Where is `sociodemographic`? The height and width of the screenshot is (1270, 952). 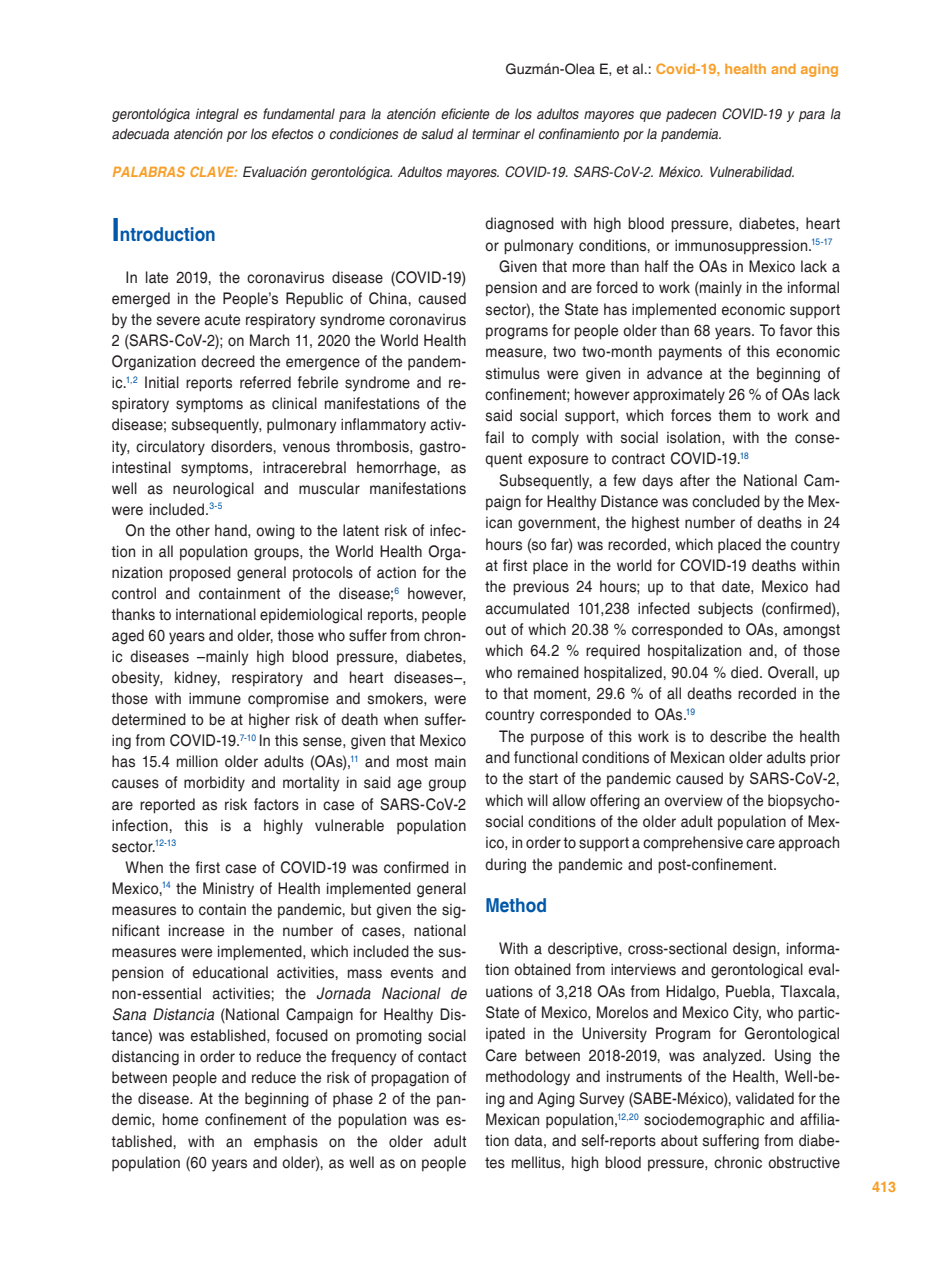
sociodemographic is located at coordinates (704, 1121).
